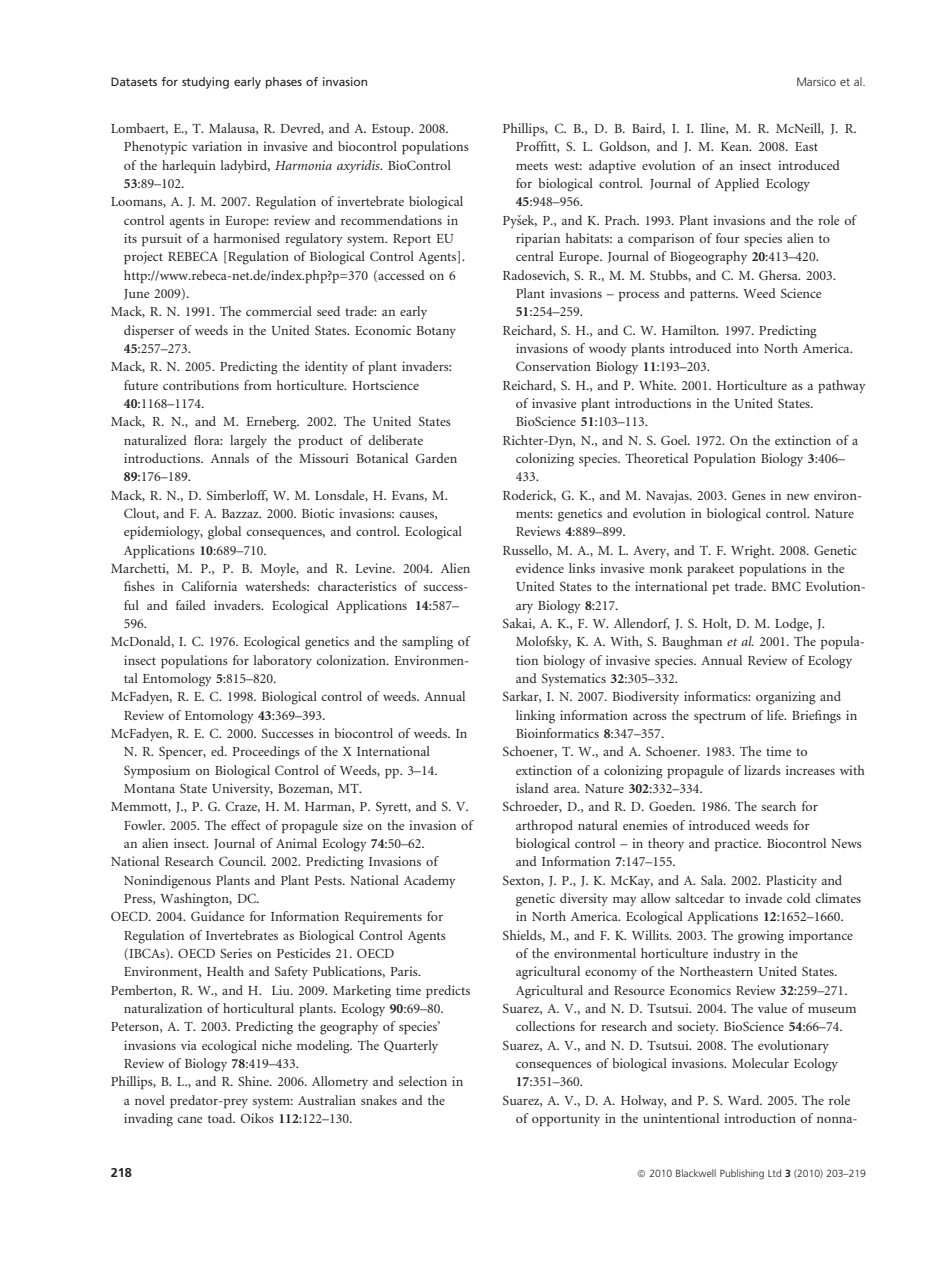 The width and height of the screenshot is (952, 1261). I want to click on sampling, so click(427, 643).
